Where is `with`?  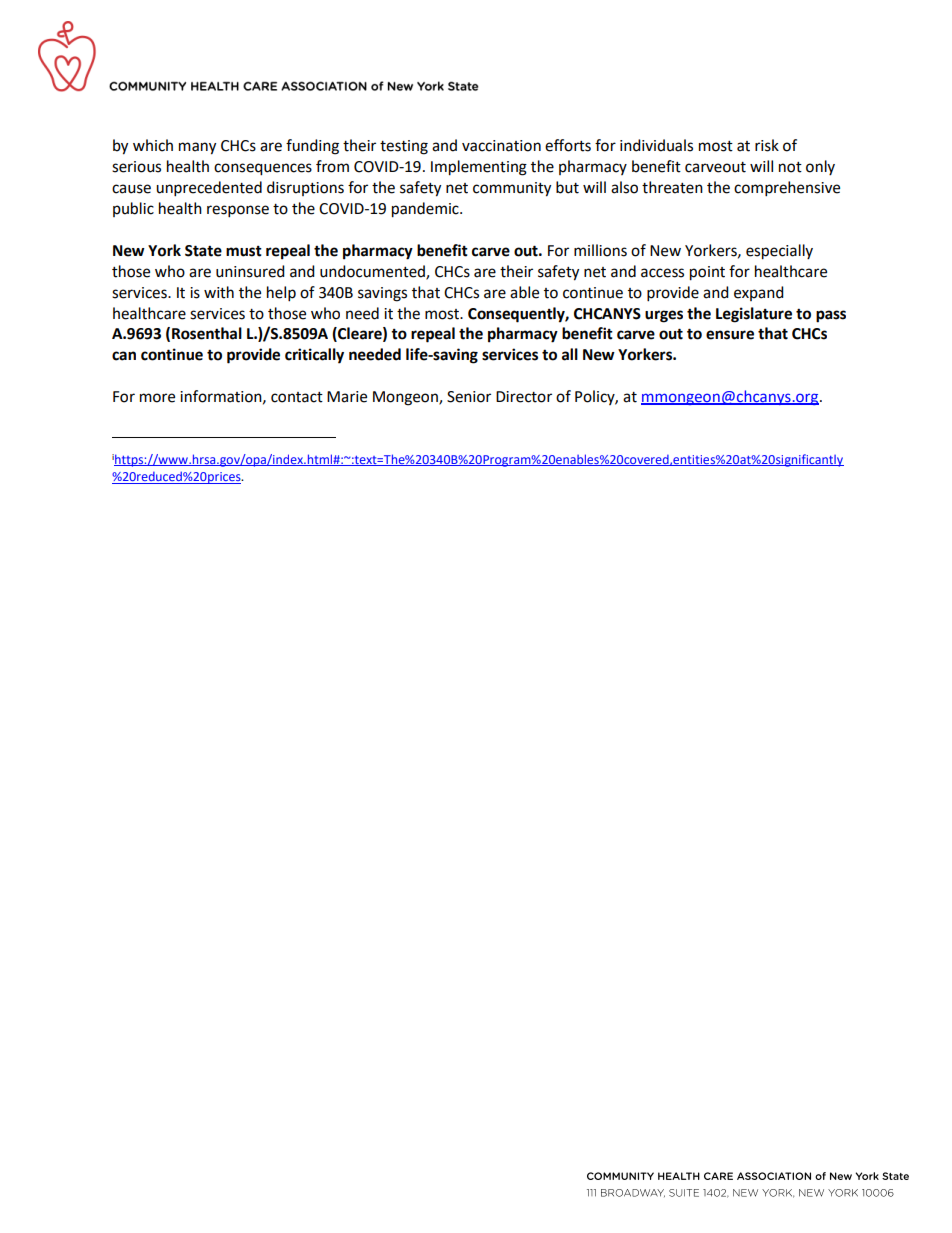 with is located at coordinates (219, 292).
